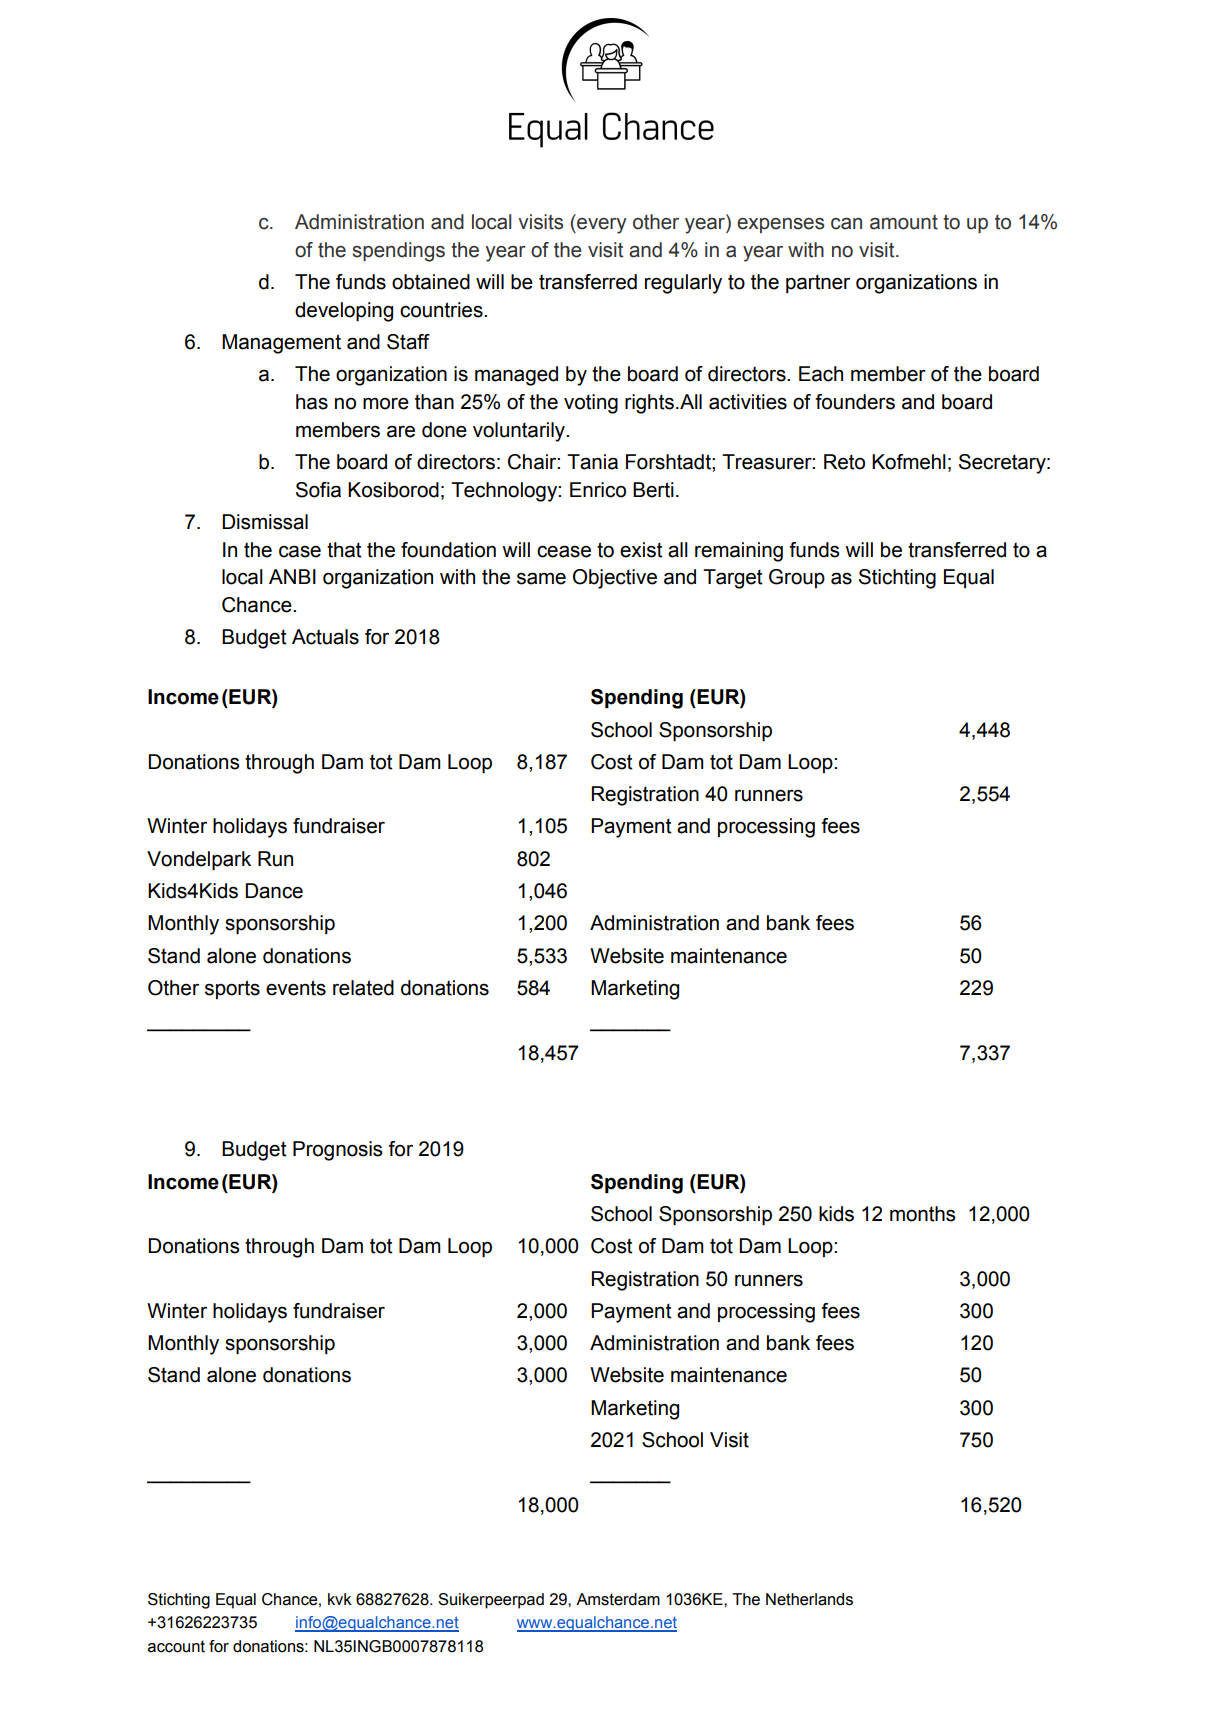  Describe the element at coordinates (601, 226) in the screenshot. I see `every` at that location.
